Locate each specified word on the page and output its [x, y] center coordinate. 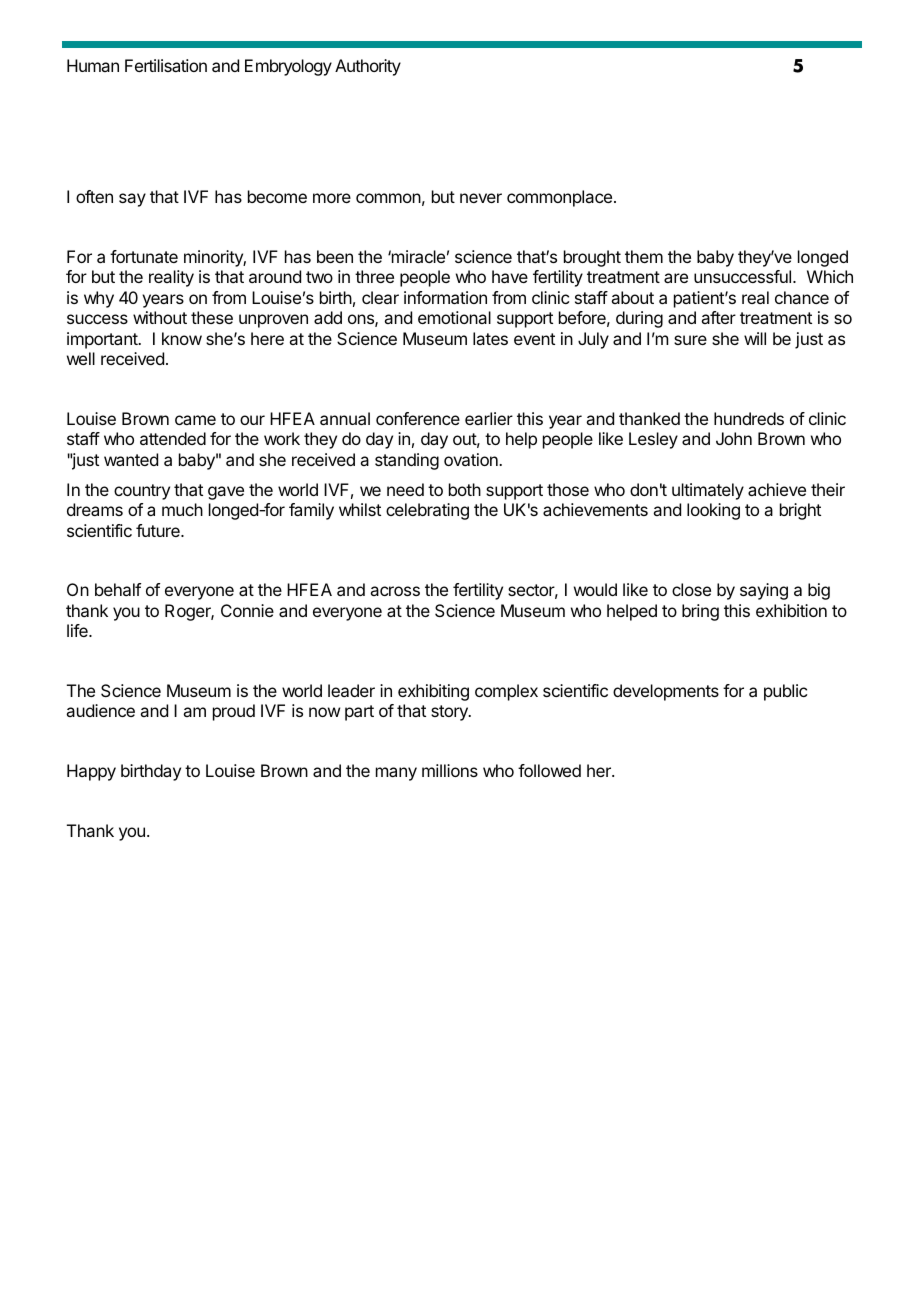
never [481, 198]
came [195, 420]
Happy [91, 772]
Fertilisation [166, 65]
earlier [489, 418]
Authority [368, 67]
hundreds [749, 418]
